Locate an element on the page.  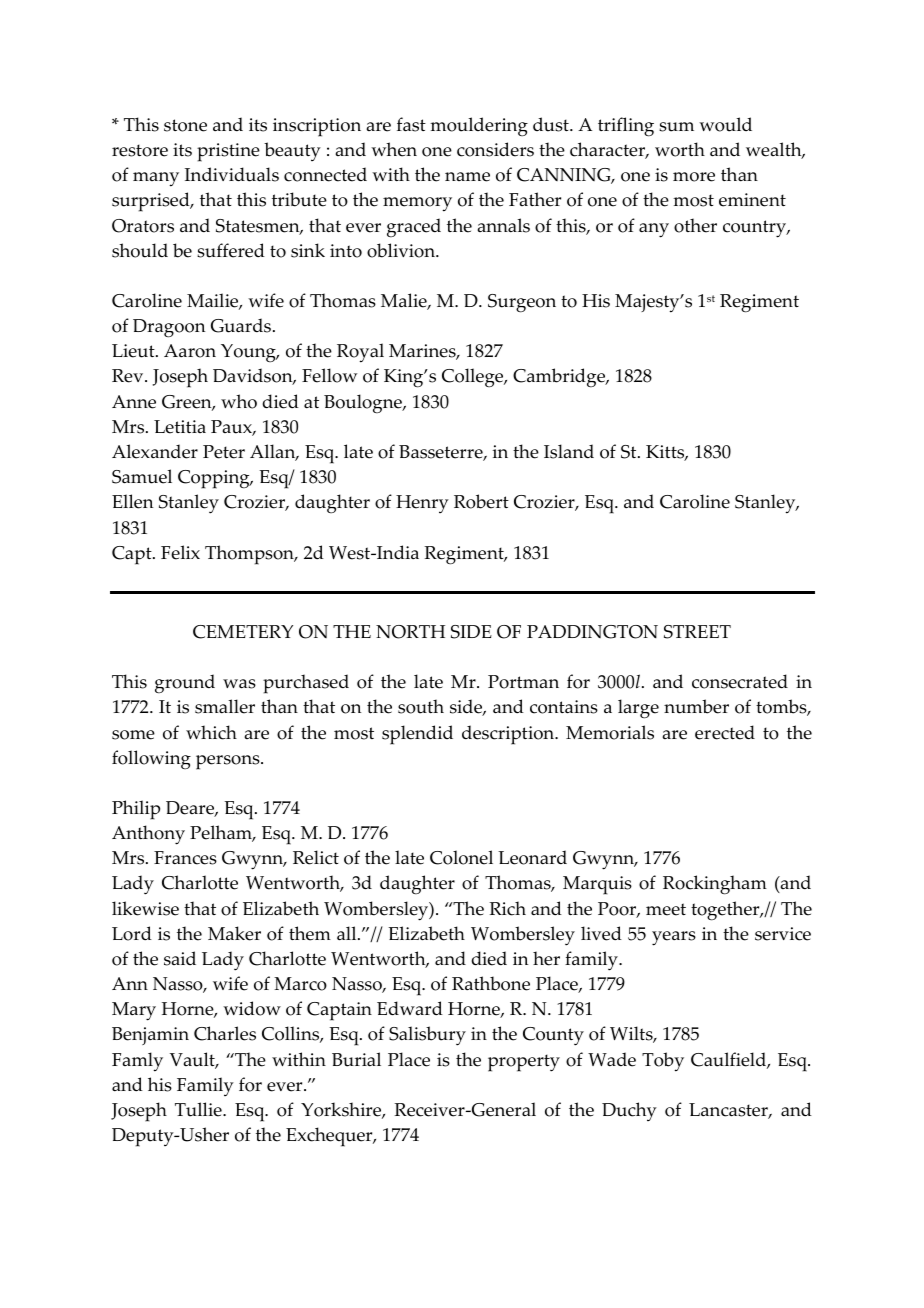
CEMETERY is located at coordinates (243, 632).
